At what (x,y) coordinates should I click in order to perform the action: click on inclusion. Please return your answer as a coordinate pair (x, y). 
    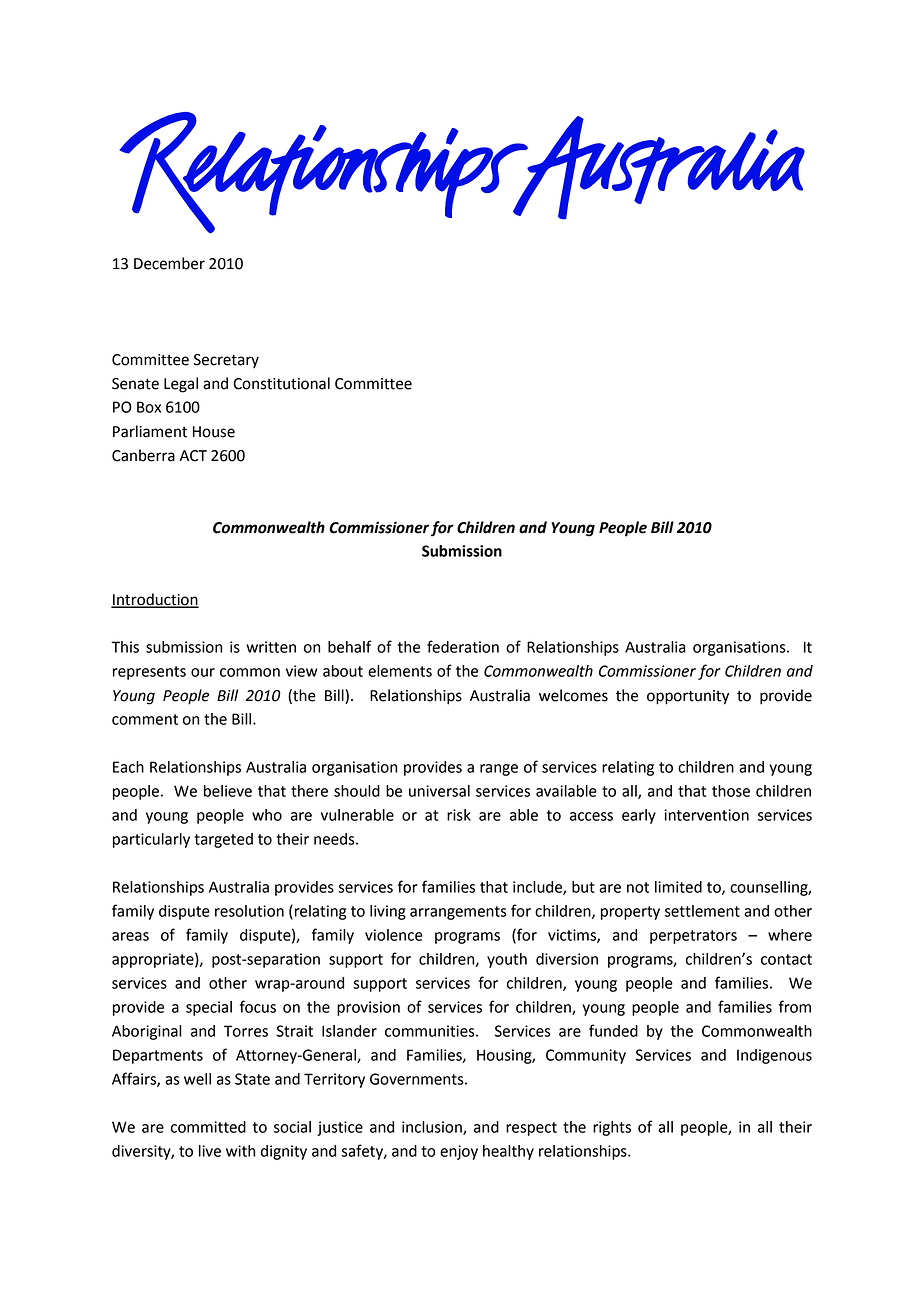
    Looking at the image, I should click on (433, 1128).
